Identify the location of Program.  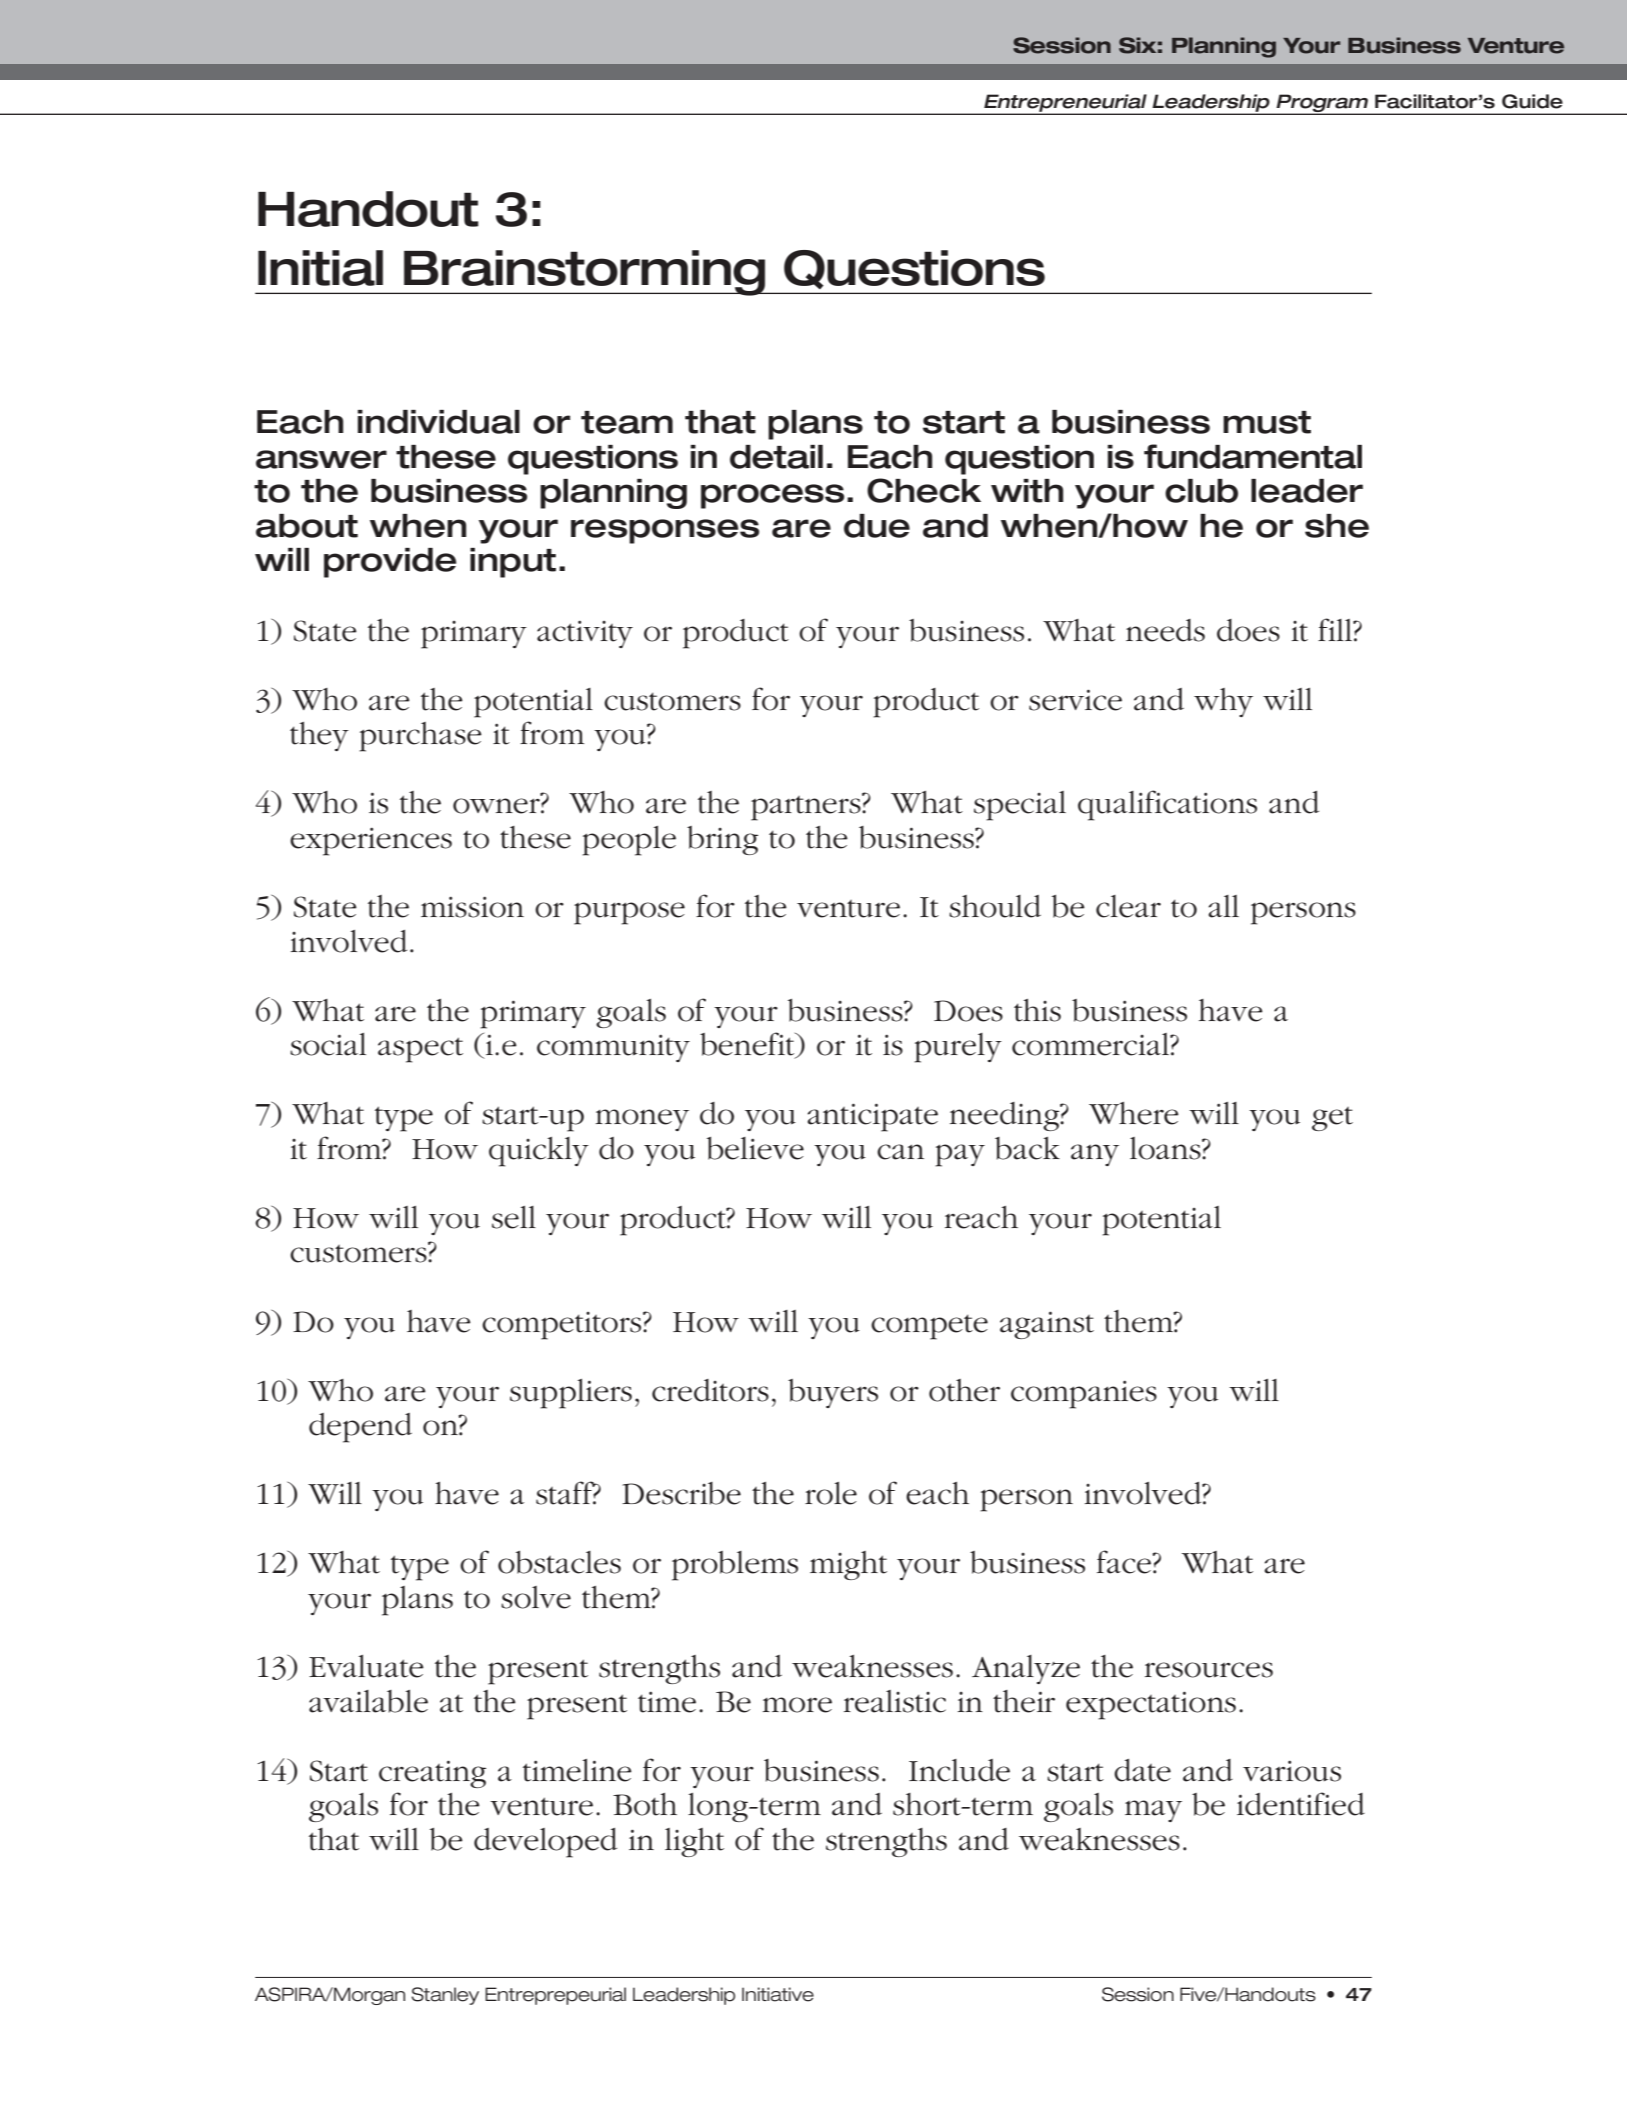
(1322, 104).
